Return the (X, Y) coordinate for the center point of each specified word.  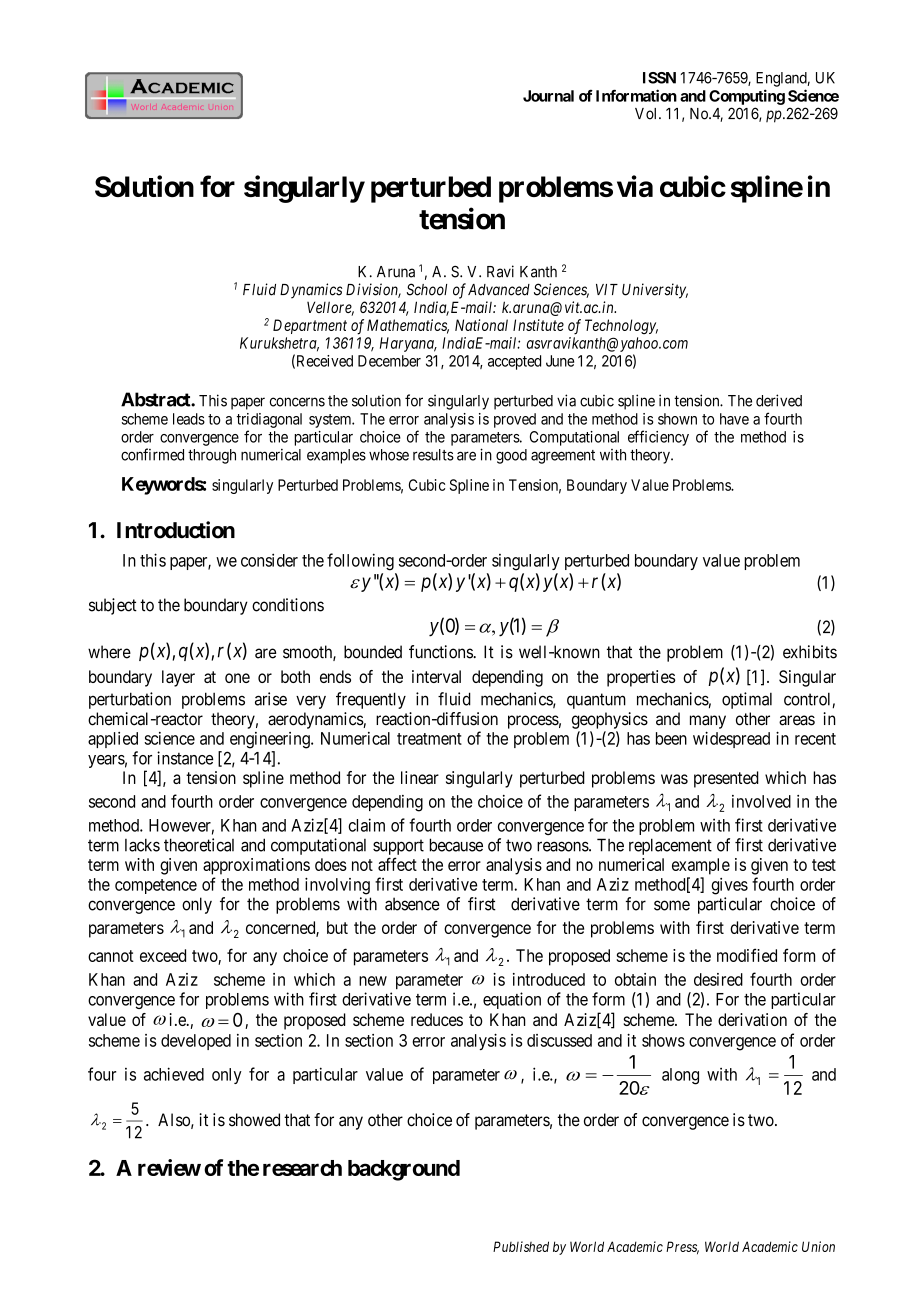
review (169, 1167)
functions (441, 652)
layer (178, 678)
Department (310, 326)
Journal (548, 96)
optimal (747, 700)
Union (818, 1246)
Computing (747, 97)
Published (521, 1246)
